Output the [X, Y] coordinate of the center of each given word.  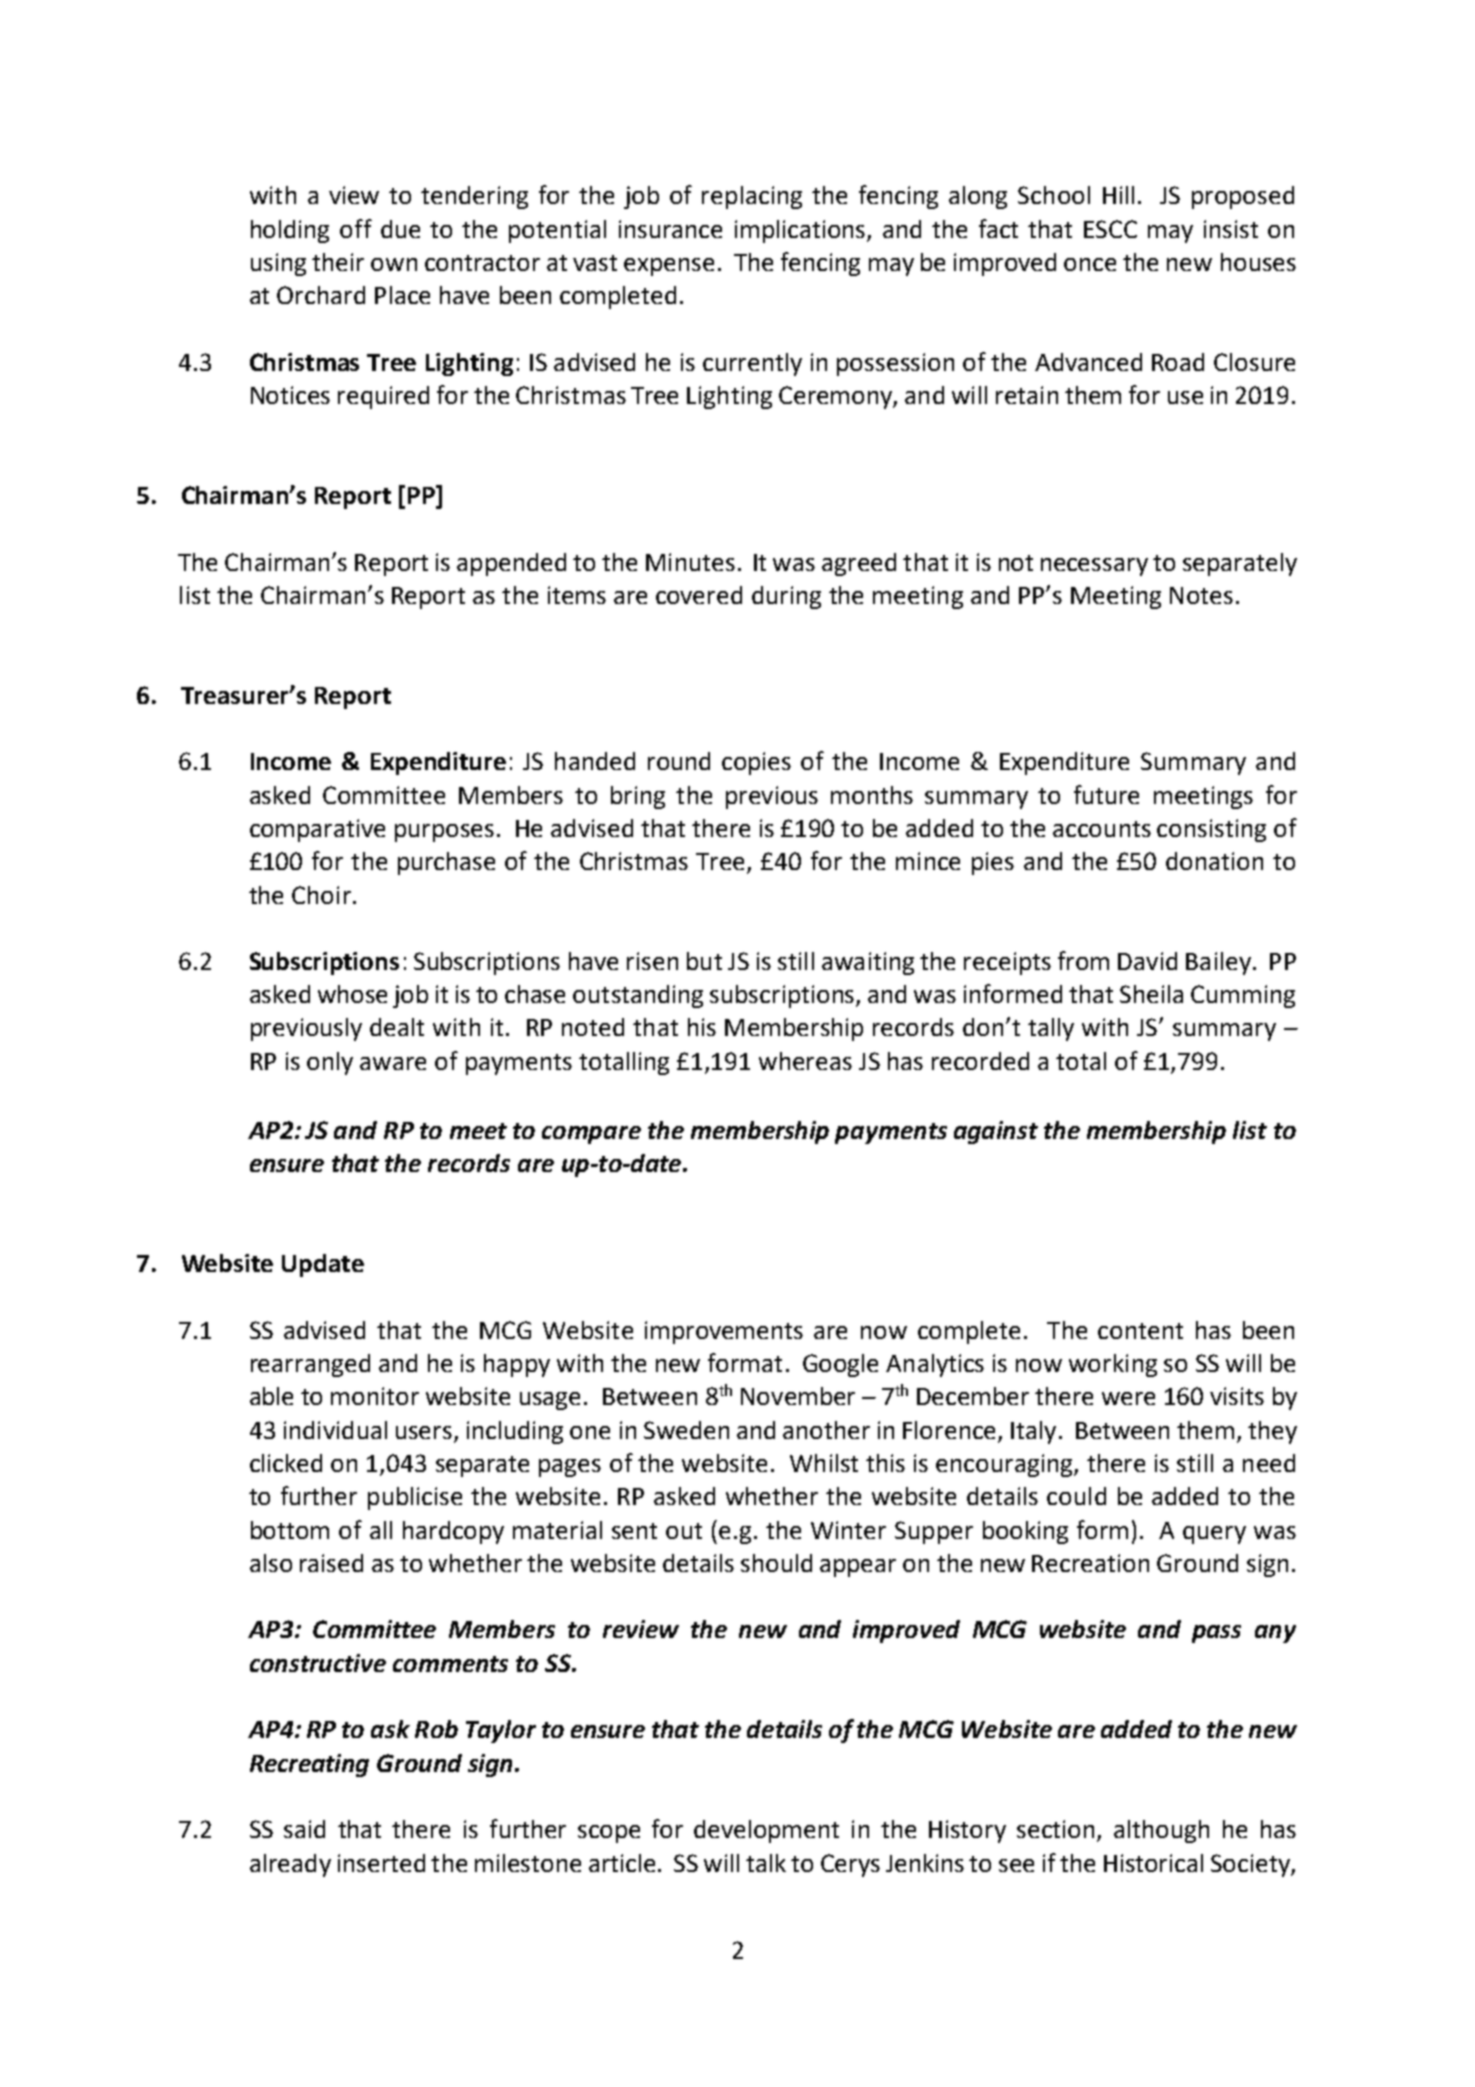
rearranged [310, 1365]
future [1106, 794]
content [1140, 1331]
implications [801, 231]
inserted [381, 1863]
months [872, 795]
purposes [444, 833]
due [400, 229]
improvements [724, 1332]
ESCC [1110, 229]
